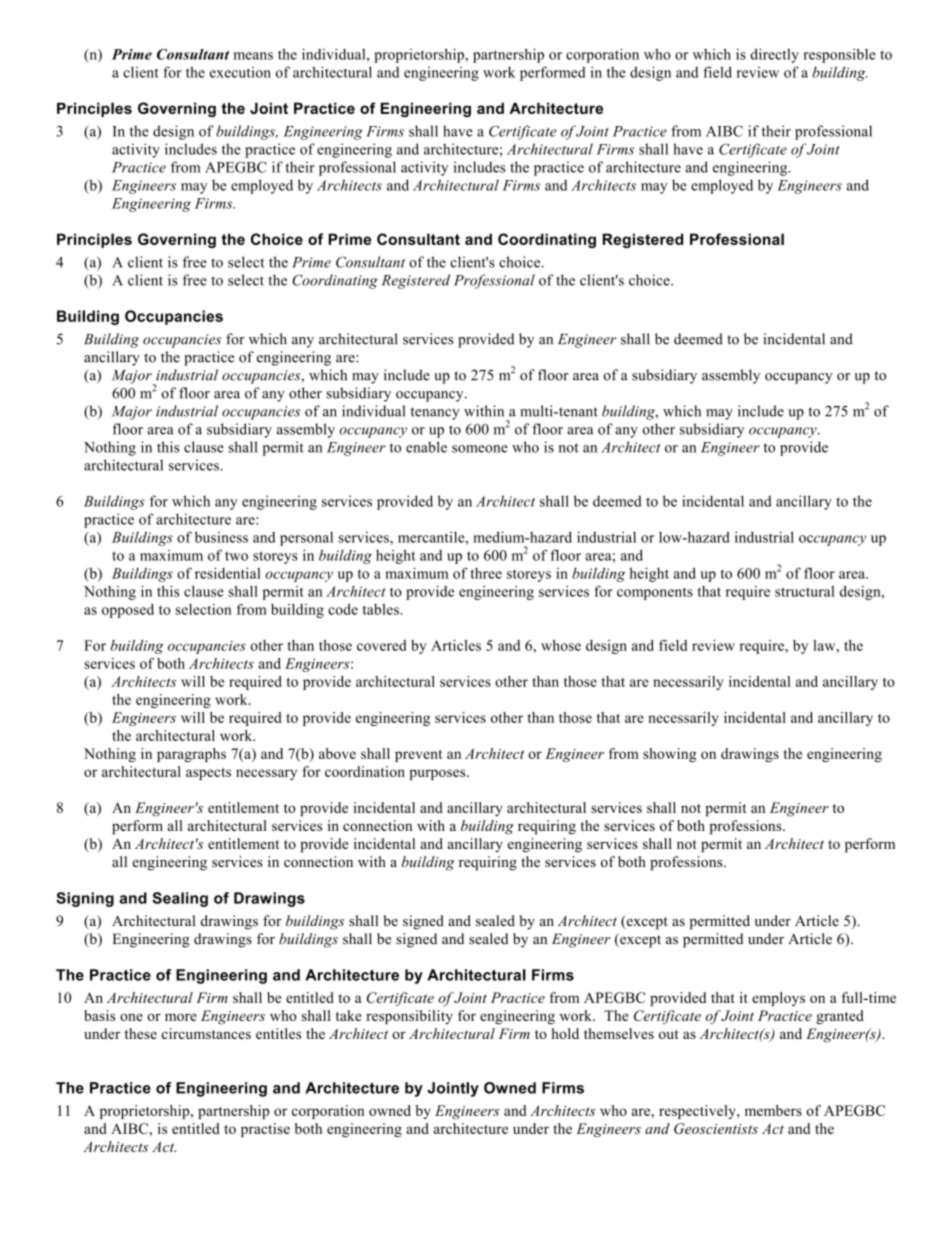  Describe the element at coordinates (805, 591) in the screenshot. I see `structural` at that location.
